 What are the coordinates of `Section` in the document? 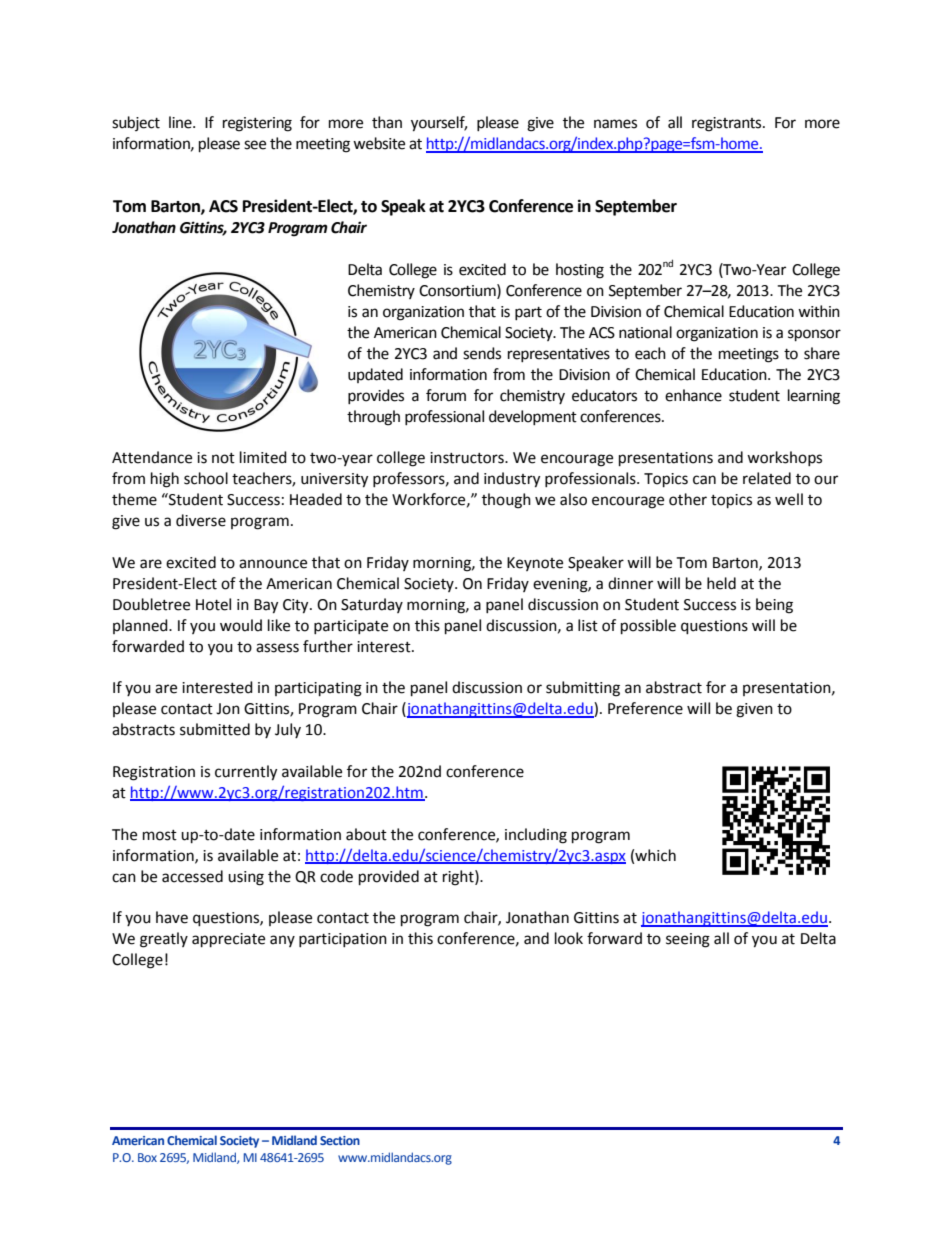 It's located at (340, 1140).
